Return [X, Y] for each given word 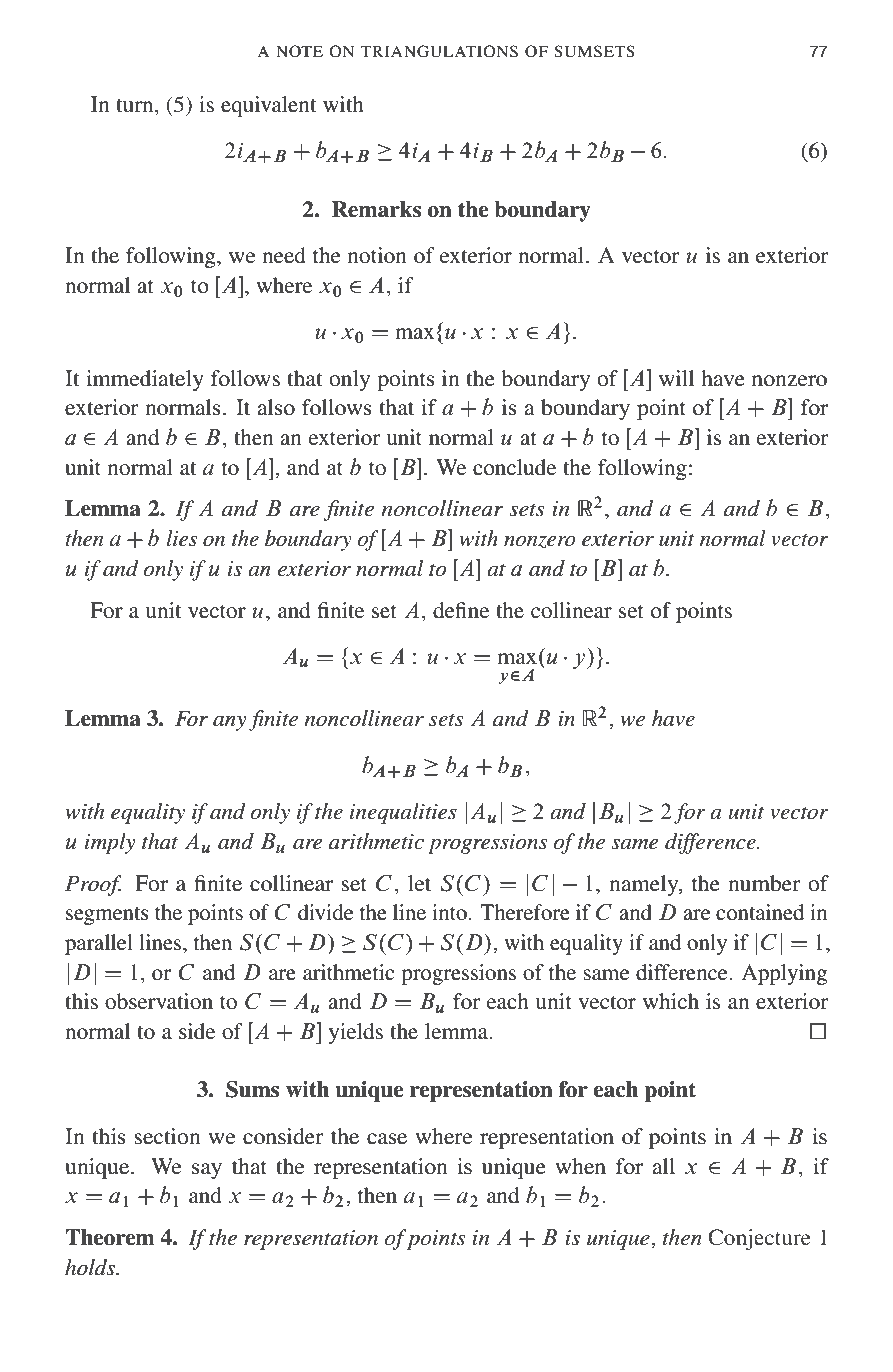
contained [760, 912]
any [230, 723]
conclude [514, 467]
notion [377, 255]
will [676, 378]
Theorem [109, 1237]
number [764, 883]
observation [159, 1001]
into [449, 912]
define [461, 610]
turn [136, 105]
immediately [145, 380]
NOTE [299, 51]
